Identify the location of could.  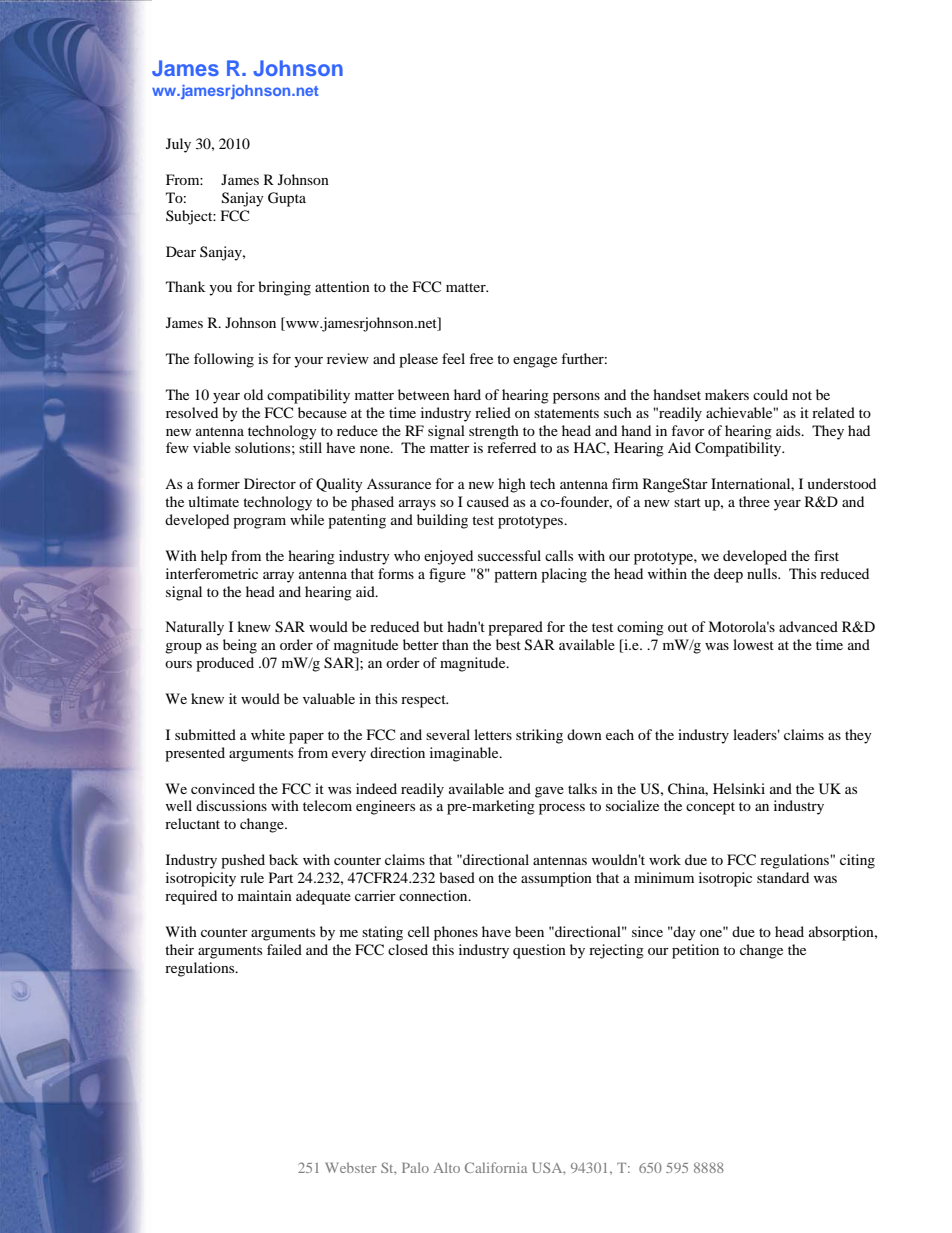
(770, 394).
